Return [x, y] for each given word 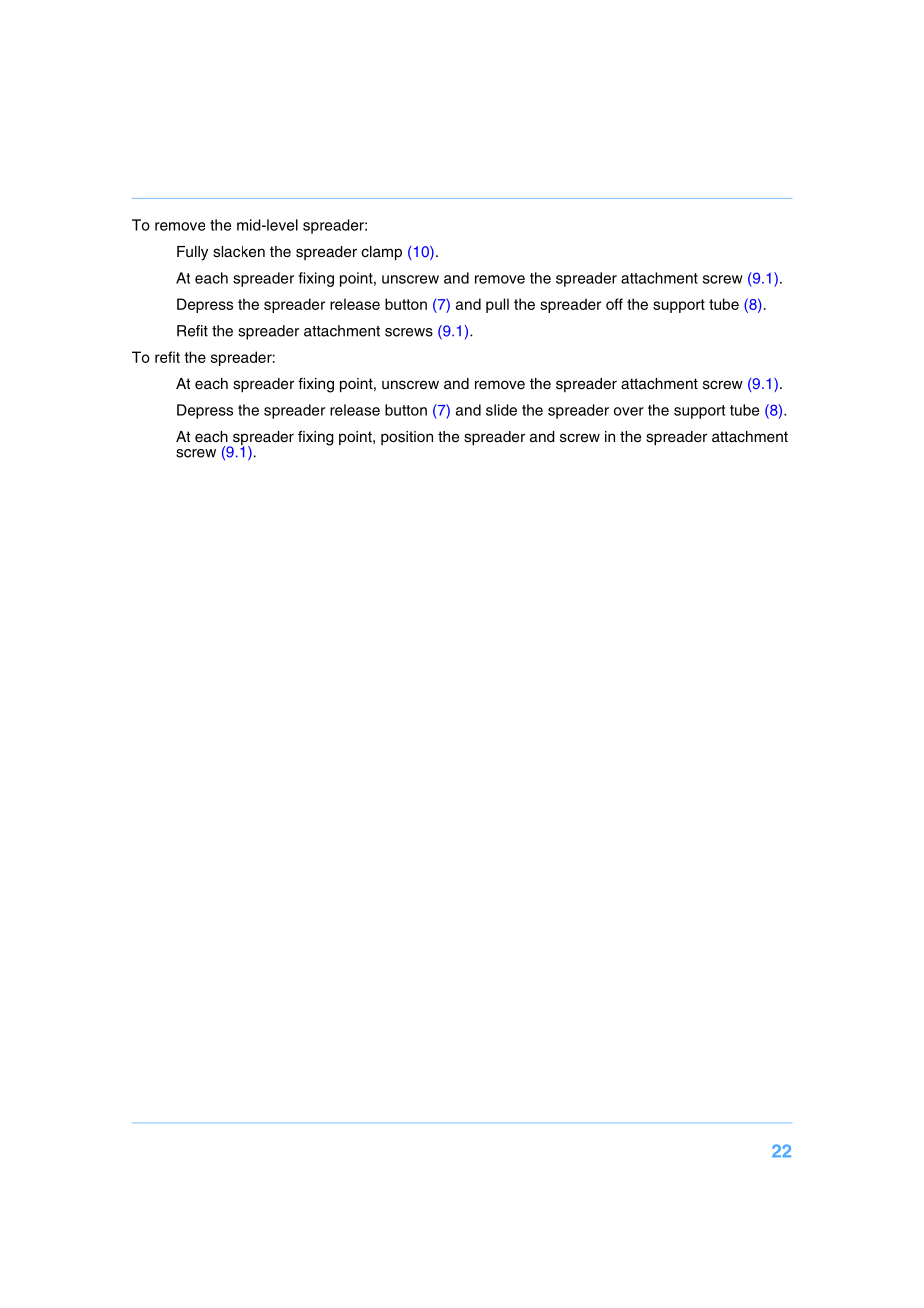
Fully [192, 253]
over [629, 411]
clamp [381, 253]
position [407, 438]
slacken [239, 252]
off [614, 304]
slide [501, 410]
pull [497, 305]
